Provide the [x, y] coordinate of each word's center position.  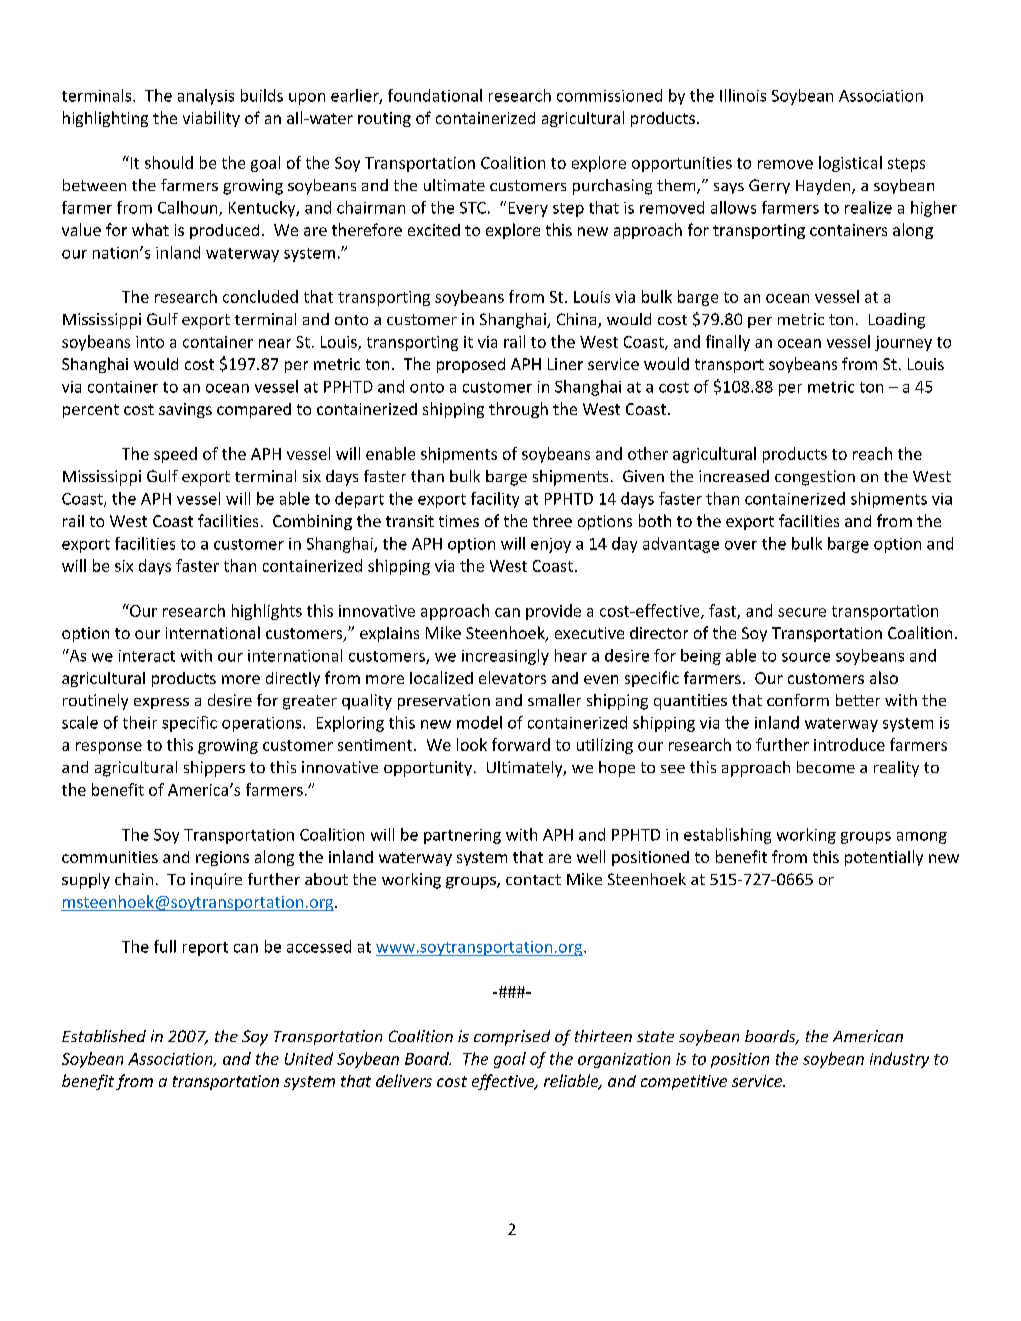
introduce [849, 744]
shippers [214, 769]
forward [521, 744]
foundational [435, 95]
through [518, 410]
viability [211, 119]
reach [872, 453]
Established [104, 1036]
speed [175, 455]
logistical [850, 164]
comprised [512, 1038]
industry [899, 1060]
